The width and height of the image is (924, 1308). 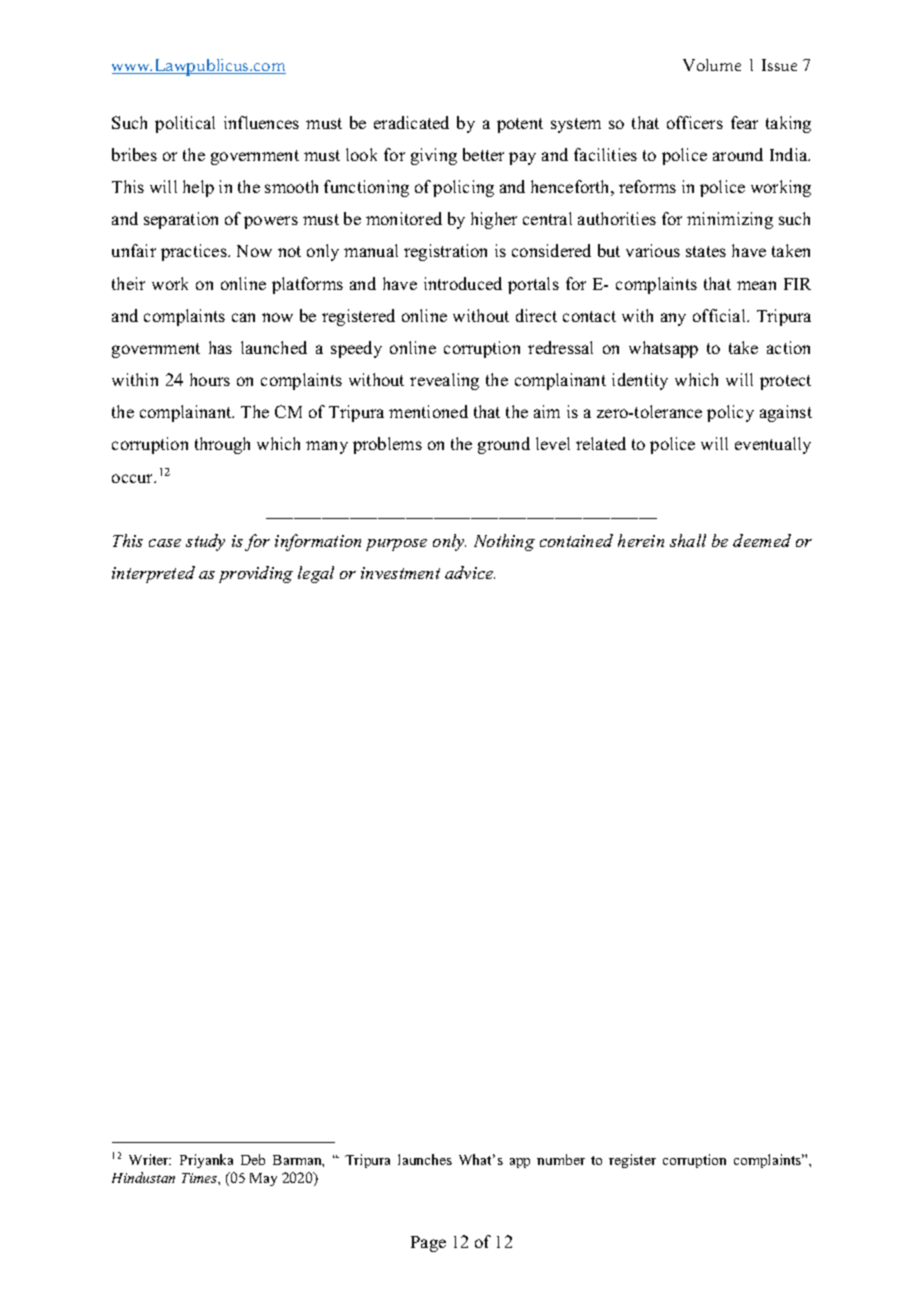 What do you see at coordinates (428, 1244) in the image?
I see `Page` at bounding box center [428, 1244].
